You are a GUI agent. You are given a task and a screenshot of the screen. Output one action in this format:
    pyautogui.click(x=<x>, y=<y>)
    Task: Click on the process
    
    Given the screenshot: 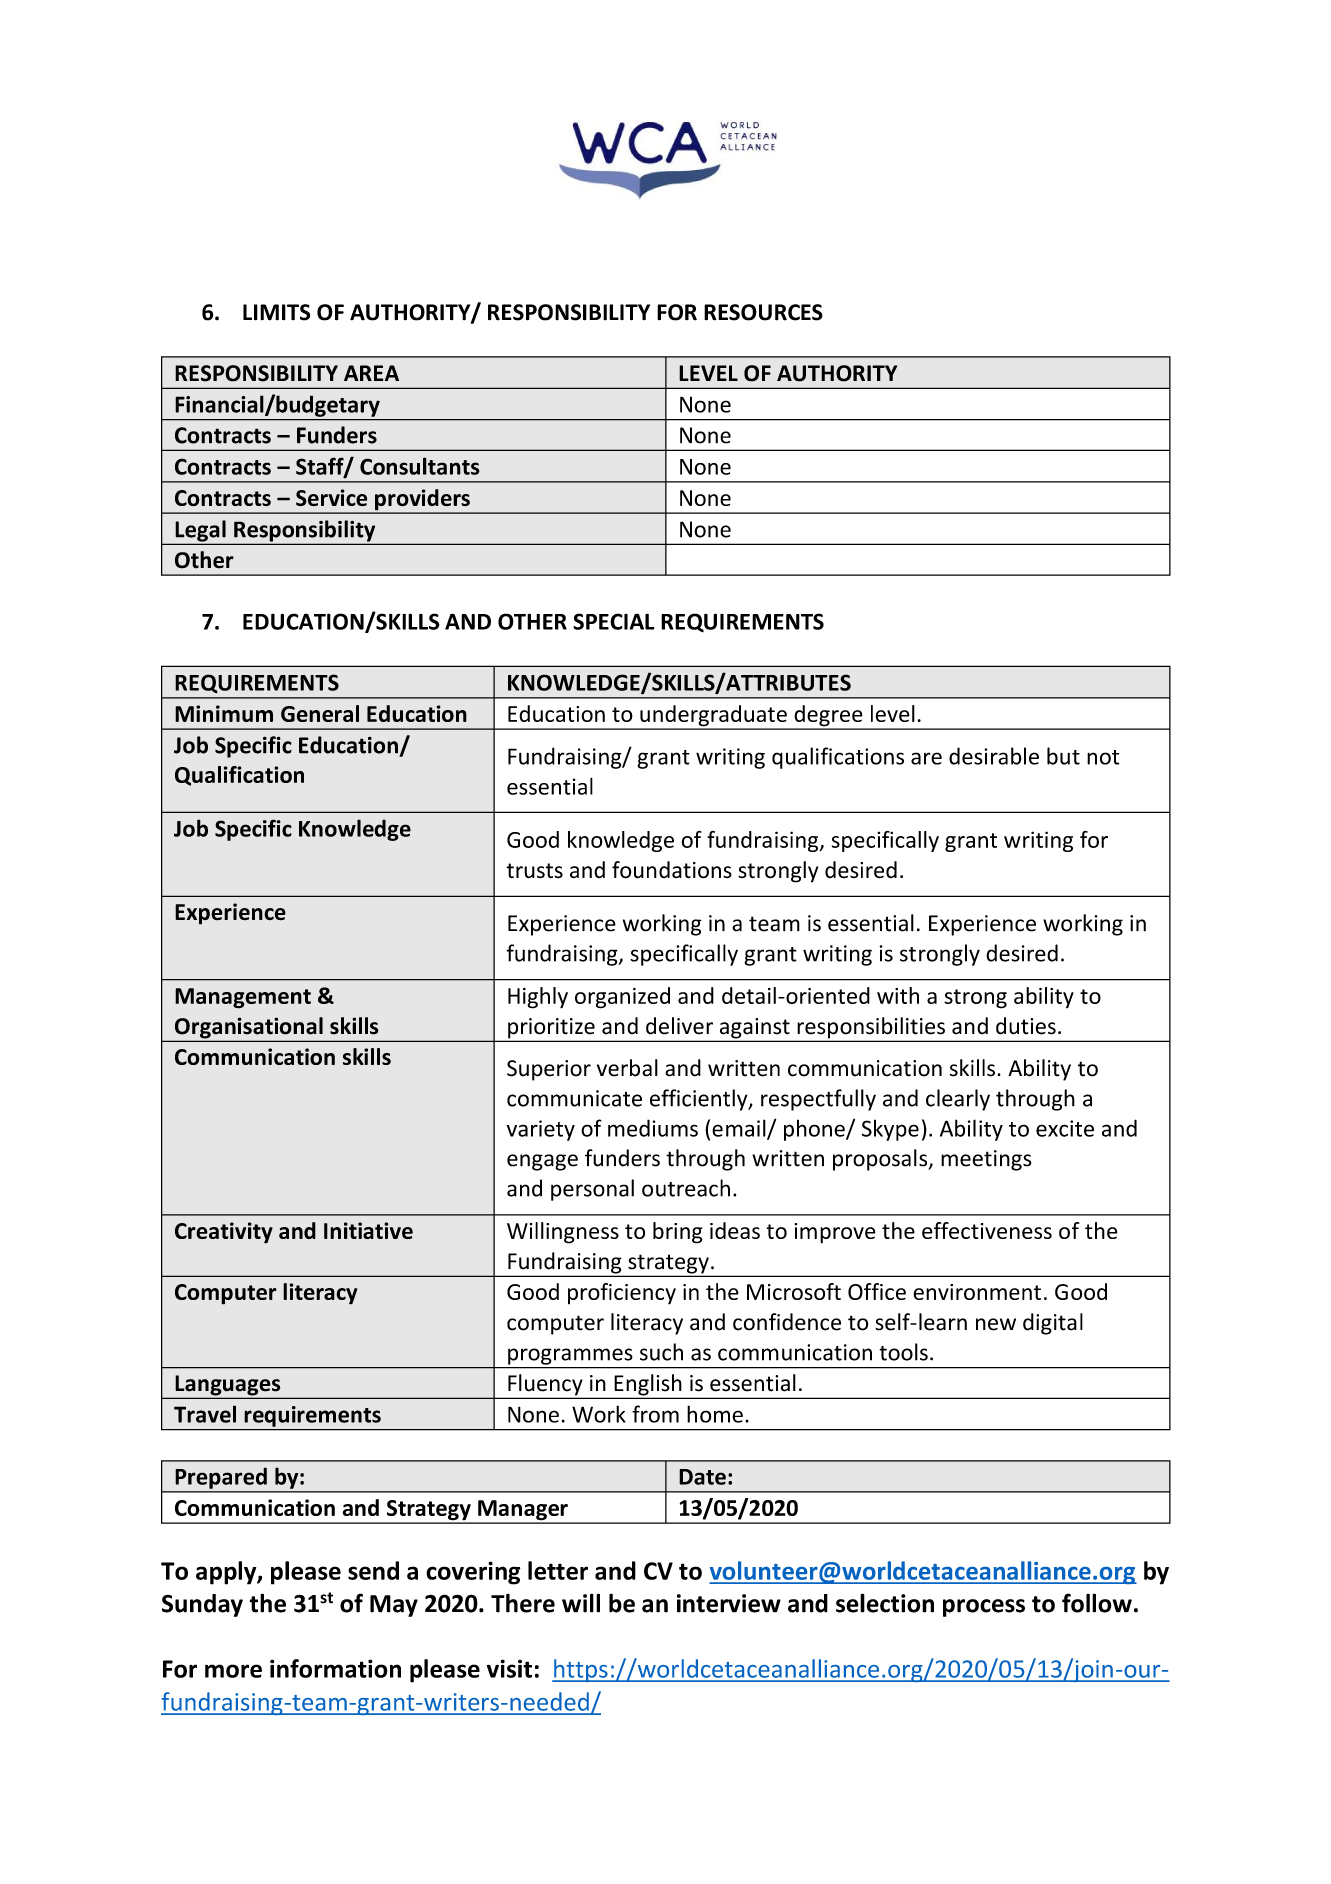 What is the action you would take?
    pyautogui.click(x=984, y=1608)
